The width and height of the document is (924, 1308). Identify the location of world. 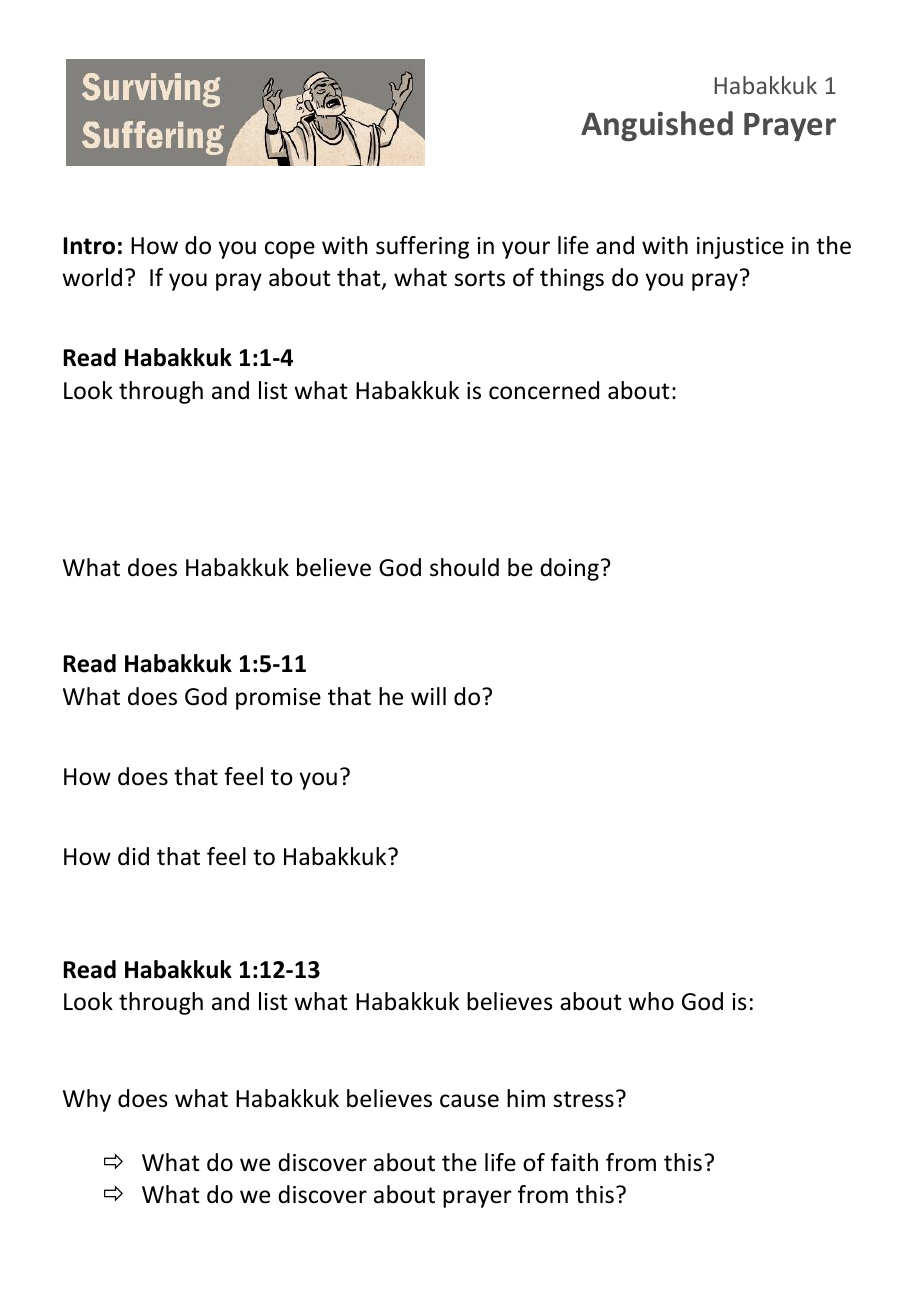
(92, 277).
